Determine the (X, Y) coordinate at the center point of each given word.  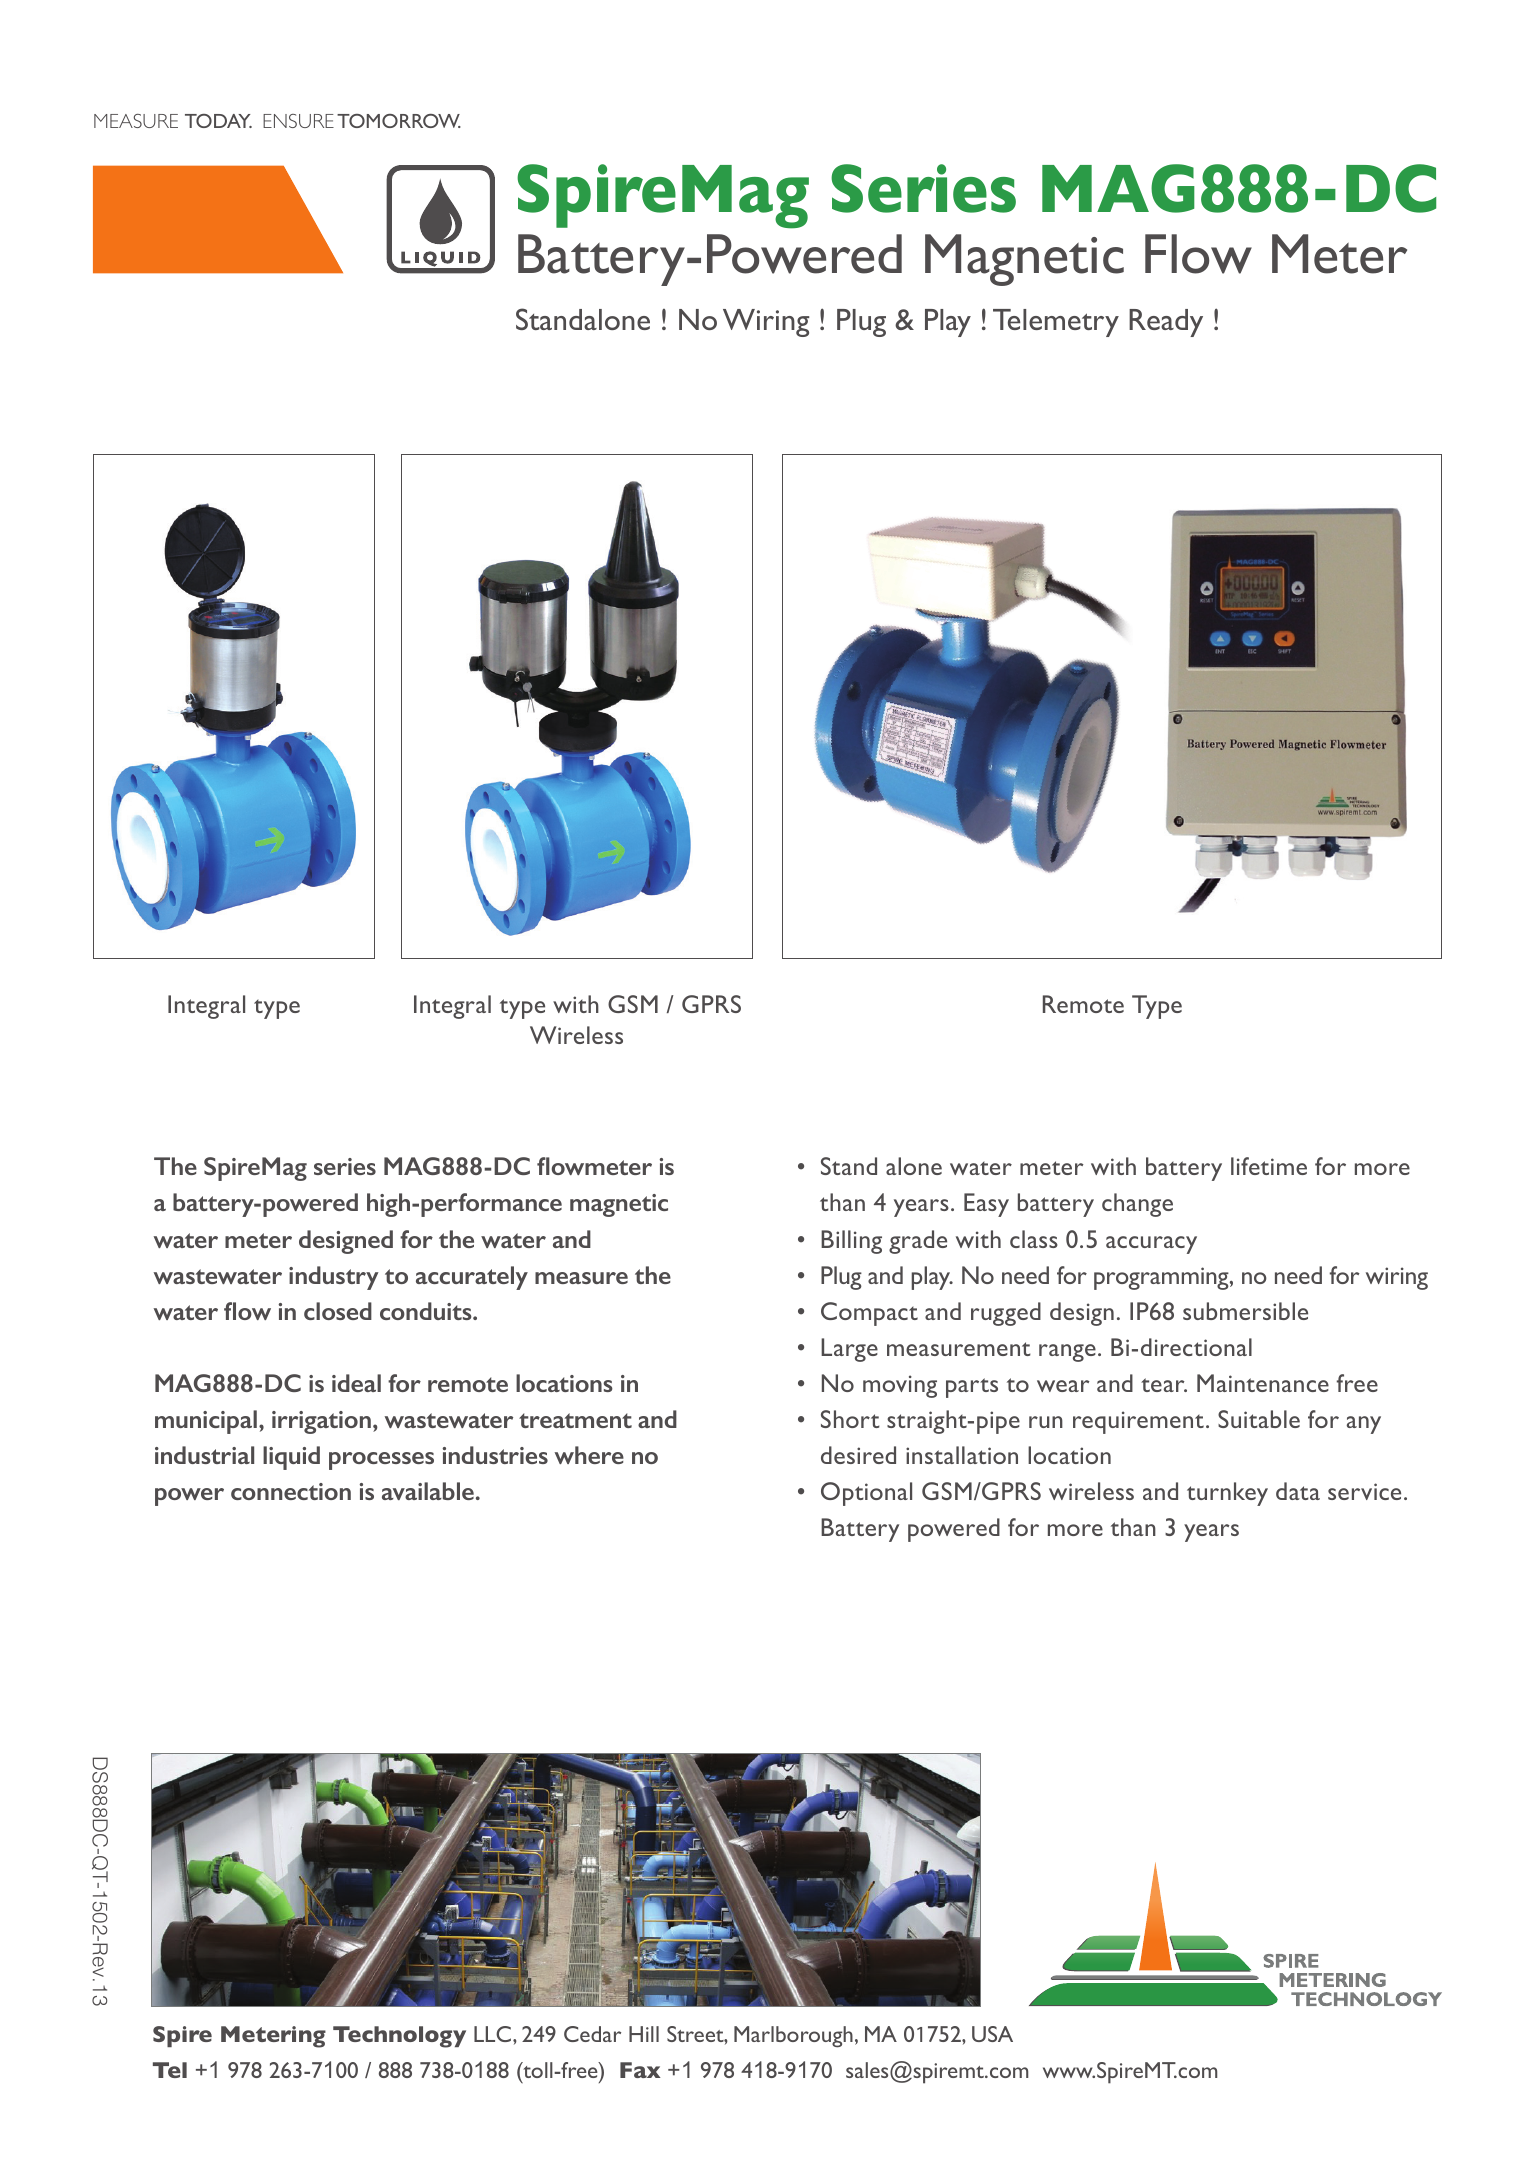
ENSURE (298, 121)
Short (850, 1419)
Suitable (1259, 1419)
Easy (986, 1205)
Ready (1166, 323)
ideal (356, 1383)
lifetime (1269, 1166)
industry (334, 1278)
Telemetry (1056, 323)
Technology (399, 2037)
